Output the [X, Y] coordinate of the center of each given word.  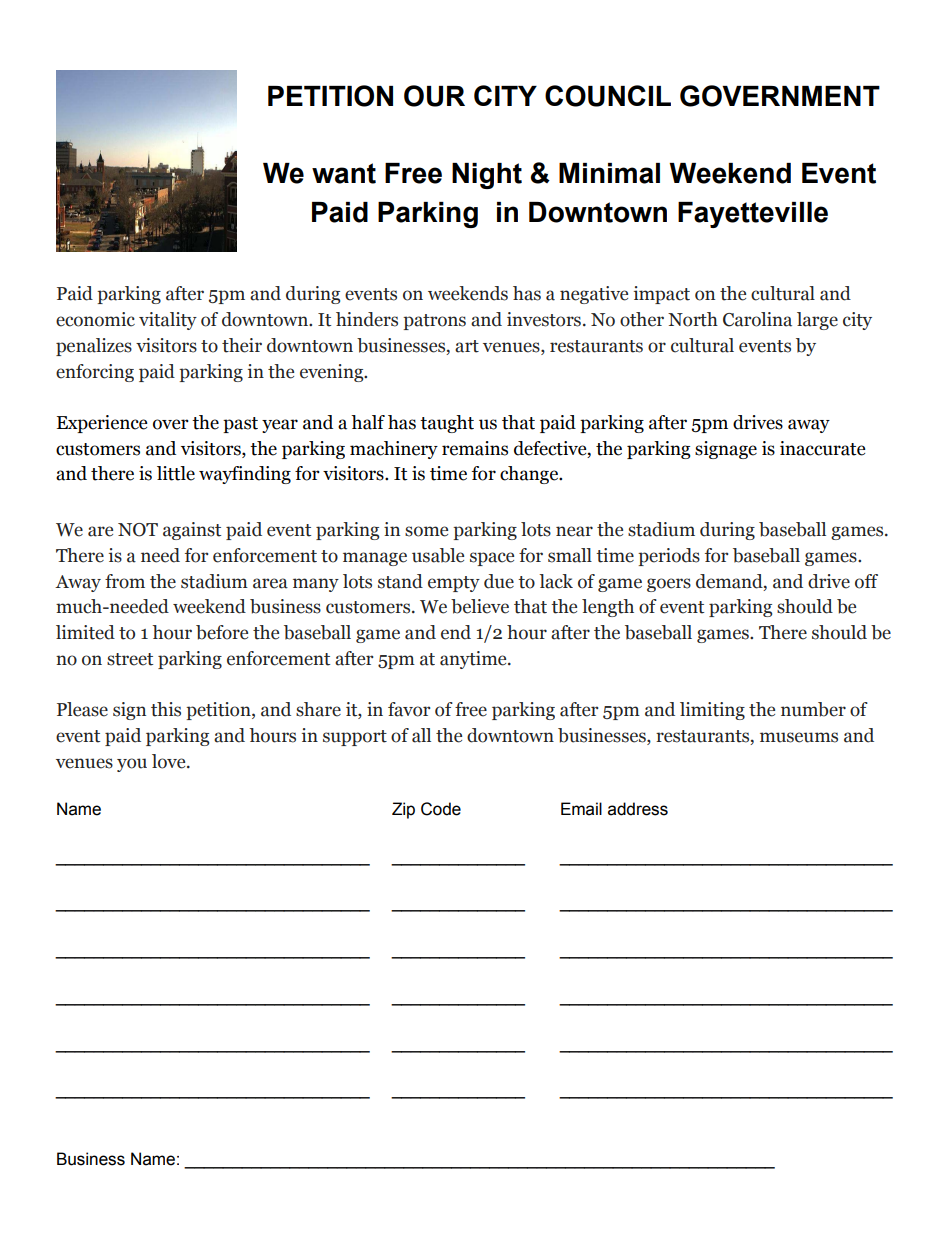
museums [799, 737]
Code [441, 809]
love [170, 761]
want [344, 173]
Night [487, 176]
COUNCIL [608, 96]
